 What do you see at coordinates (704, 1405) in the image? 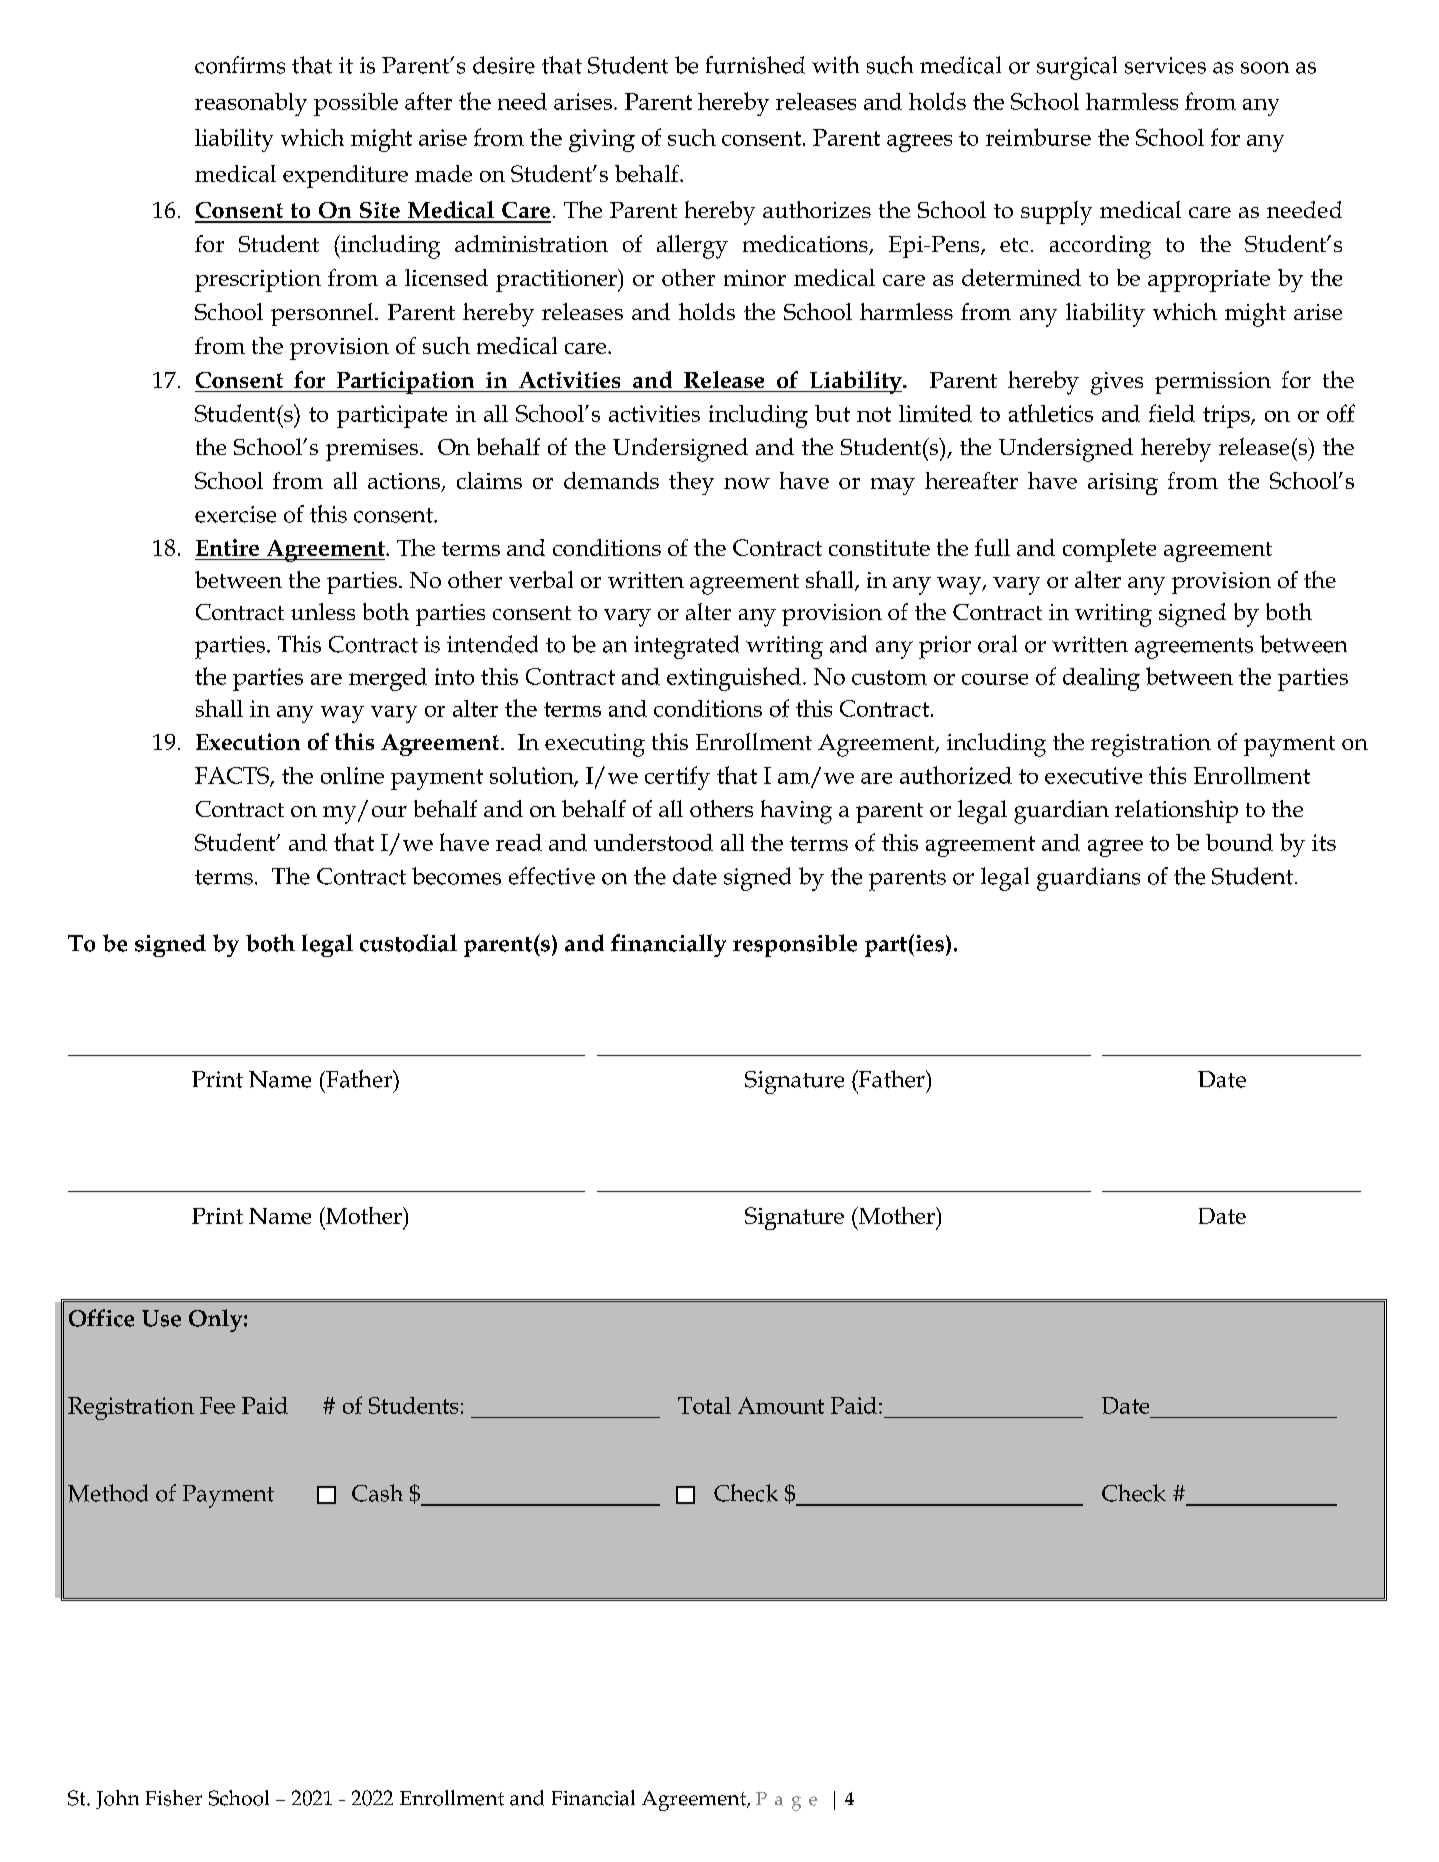
I see `Total` at bounding box center [704, 1405].
